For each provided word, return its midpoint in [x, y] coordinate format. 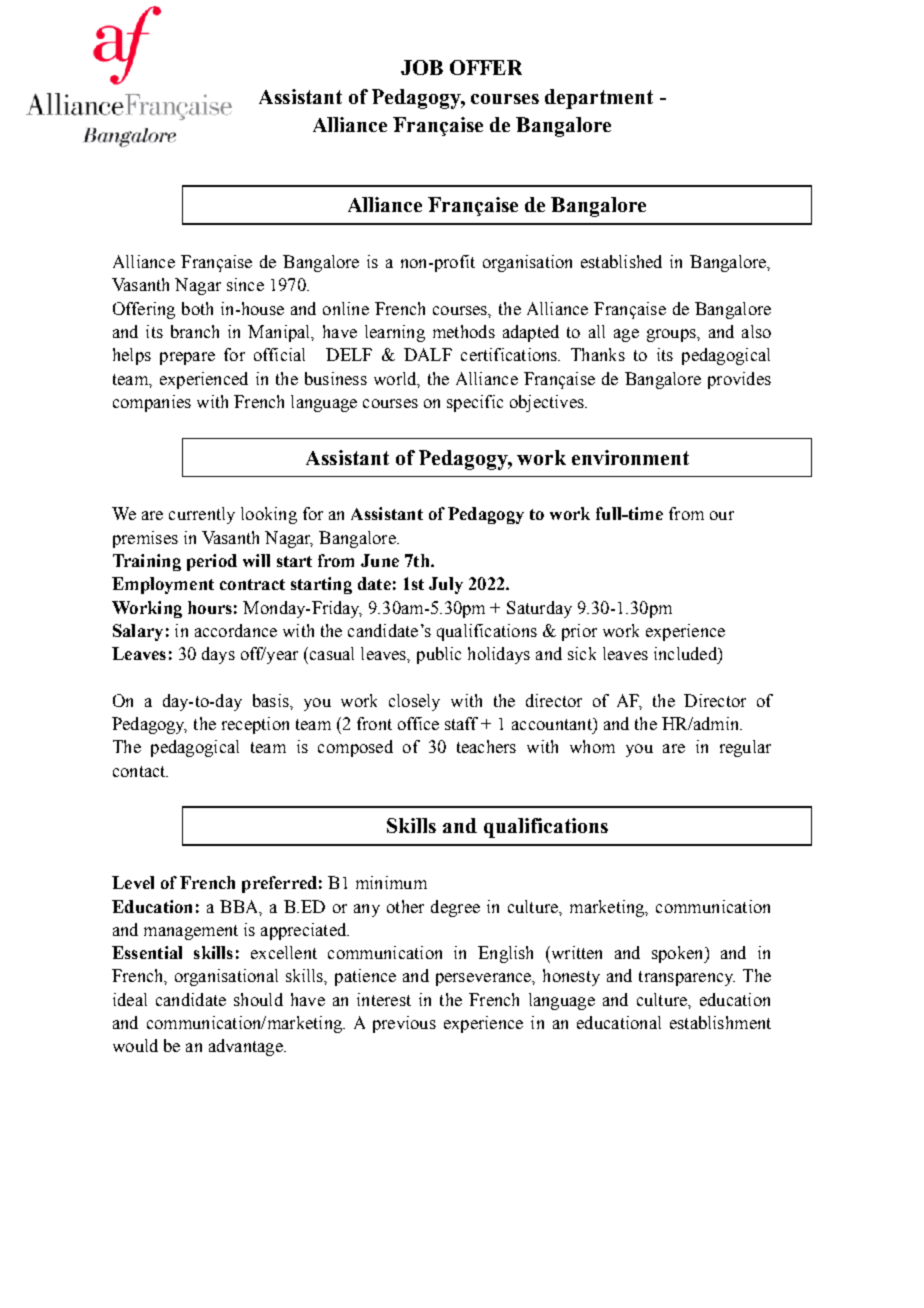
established [621, 261]
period [212, 562]
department [599, 99]
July [446, 585]
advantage [247, 1047]
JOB [422, 67]
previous [404, 1024]
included [686, 653]
